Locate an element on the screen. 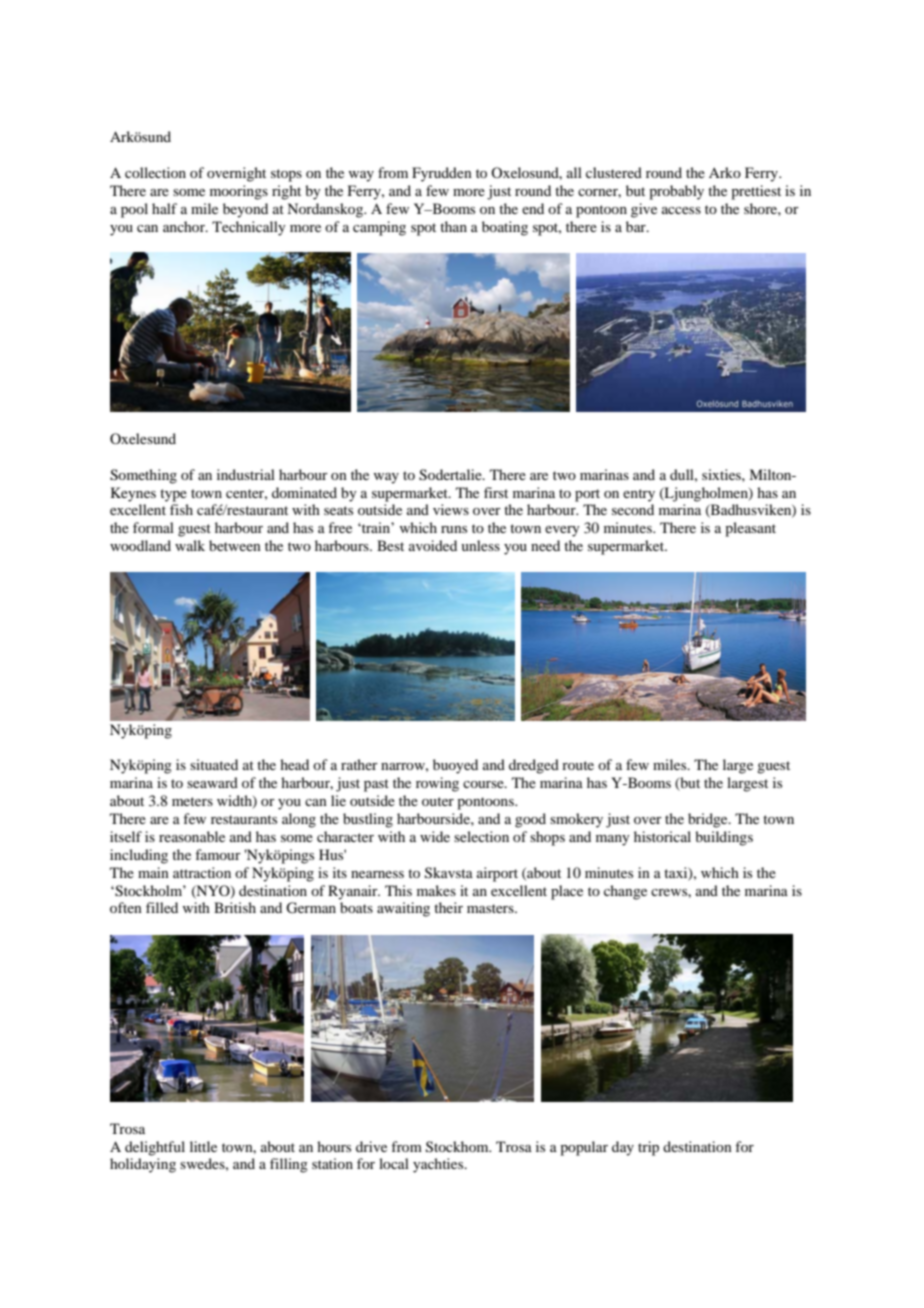 The height and width of the screenshot is (1308, 924). half is located at coordinates (164, 208).
